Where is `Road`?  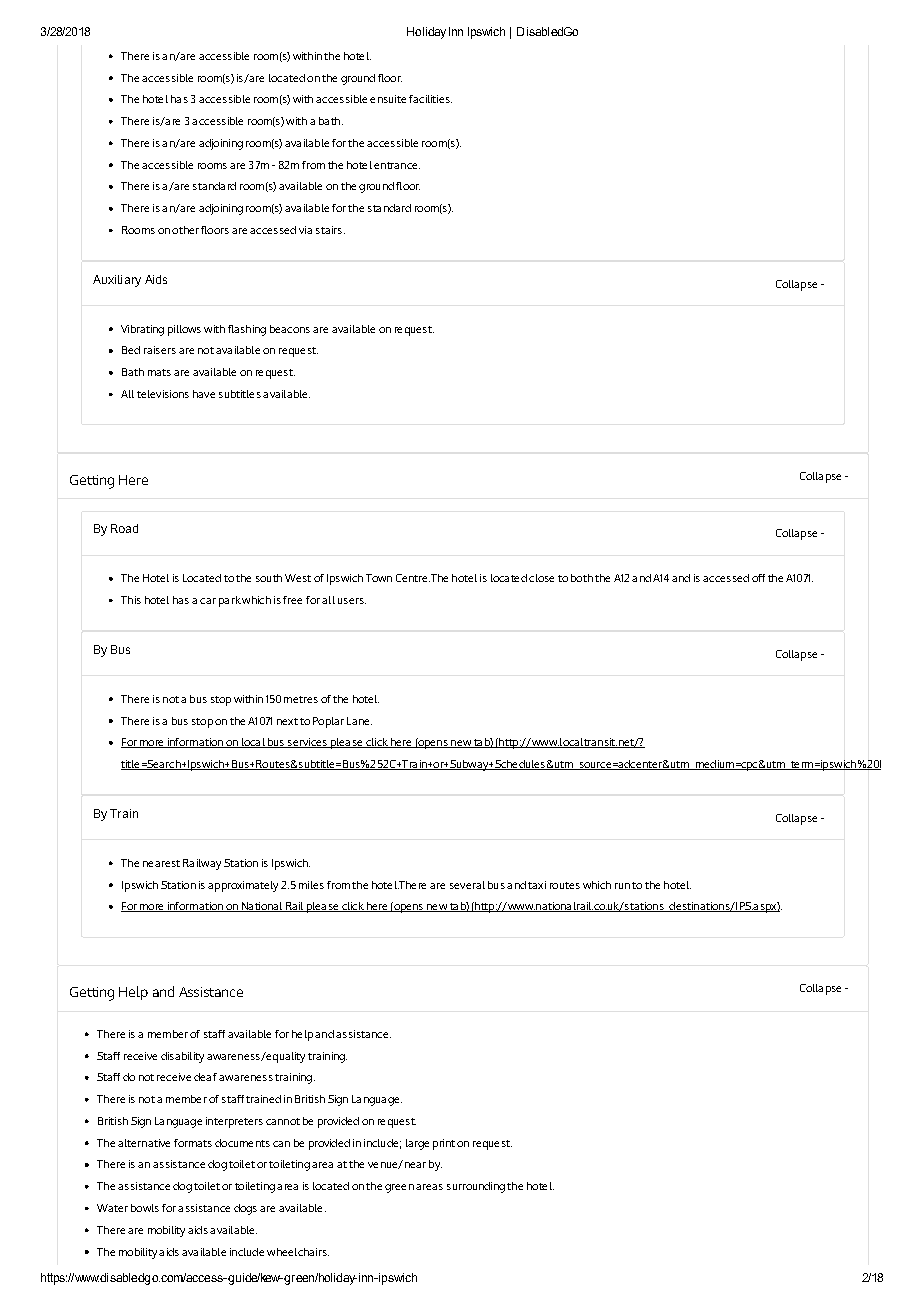 Road is located at coordinates (124, 528).
